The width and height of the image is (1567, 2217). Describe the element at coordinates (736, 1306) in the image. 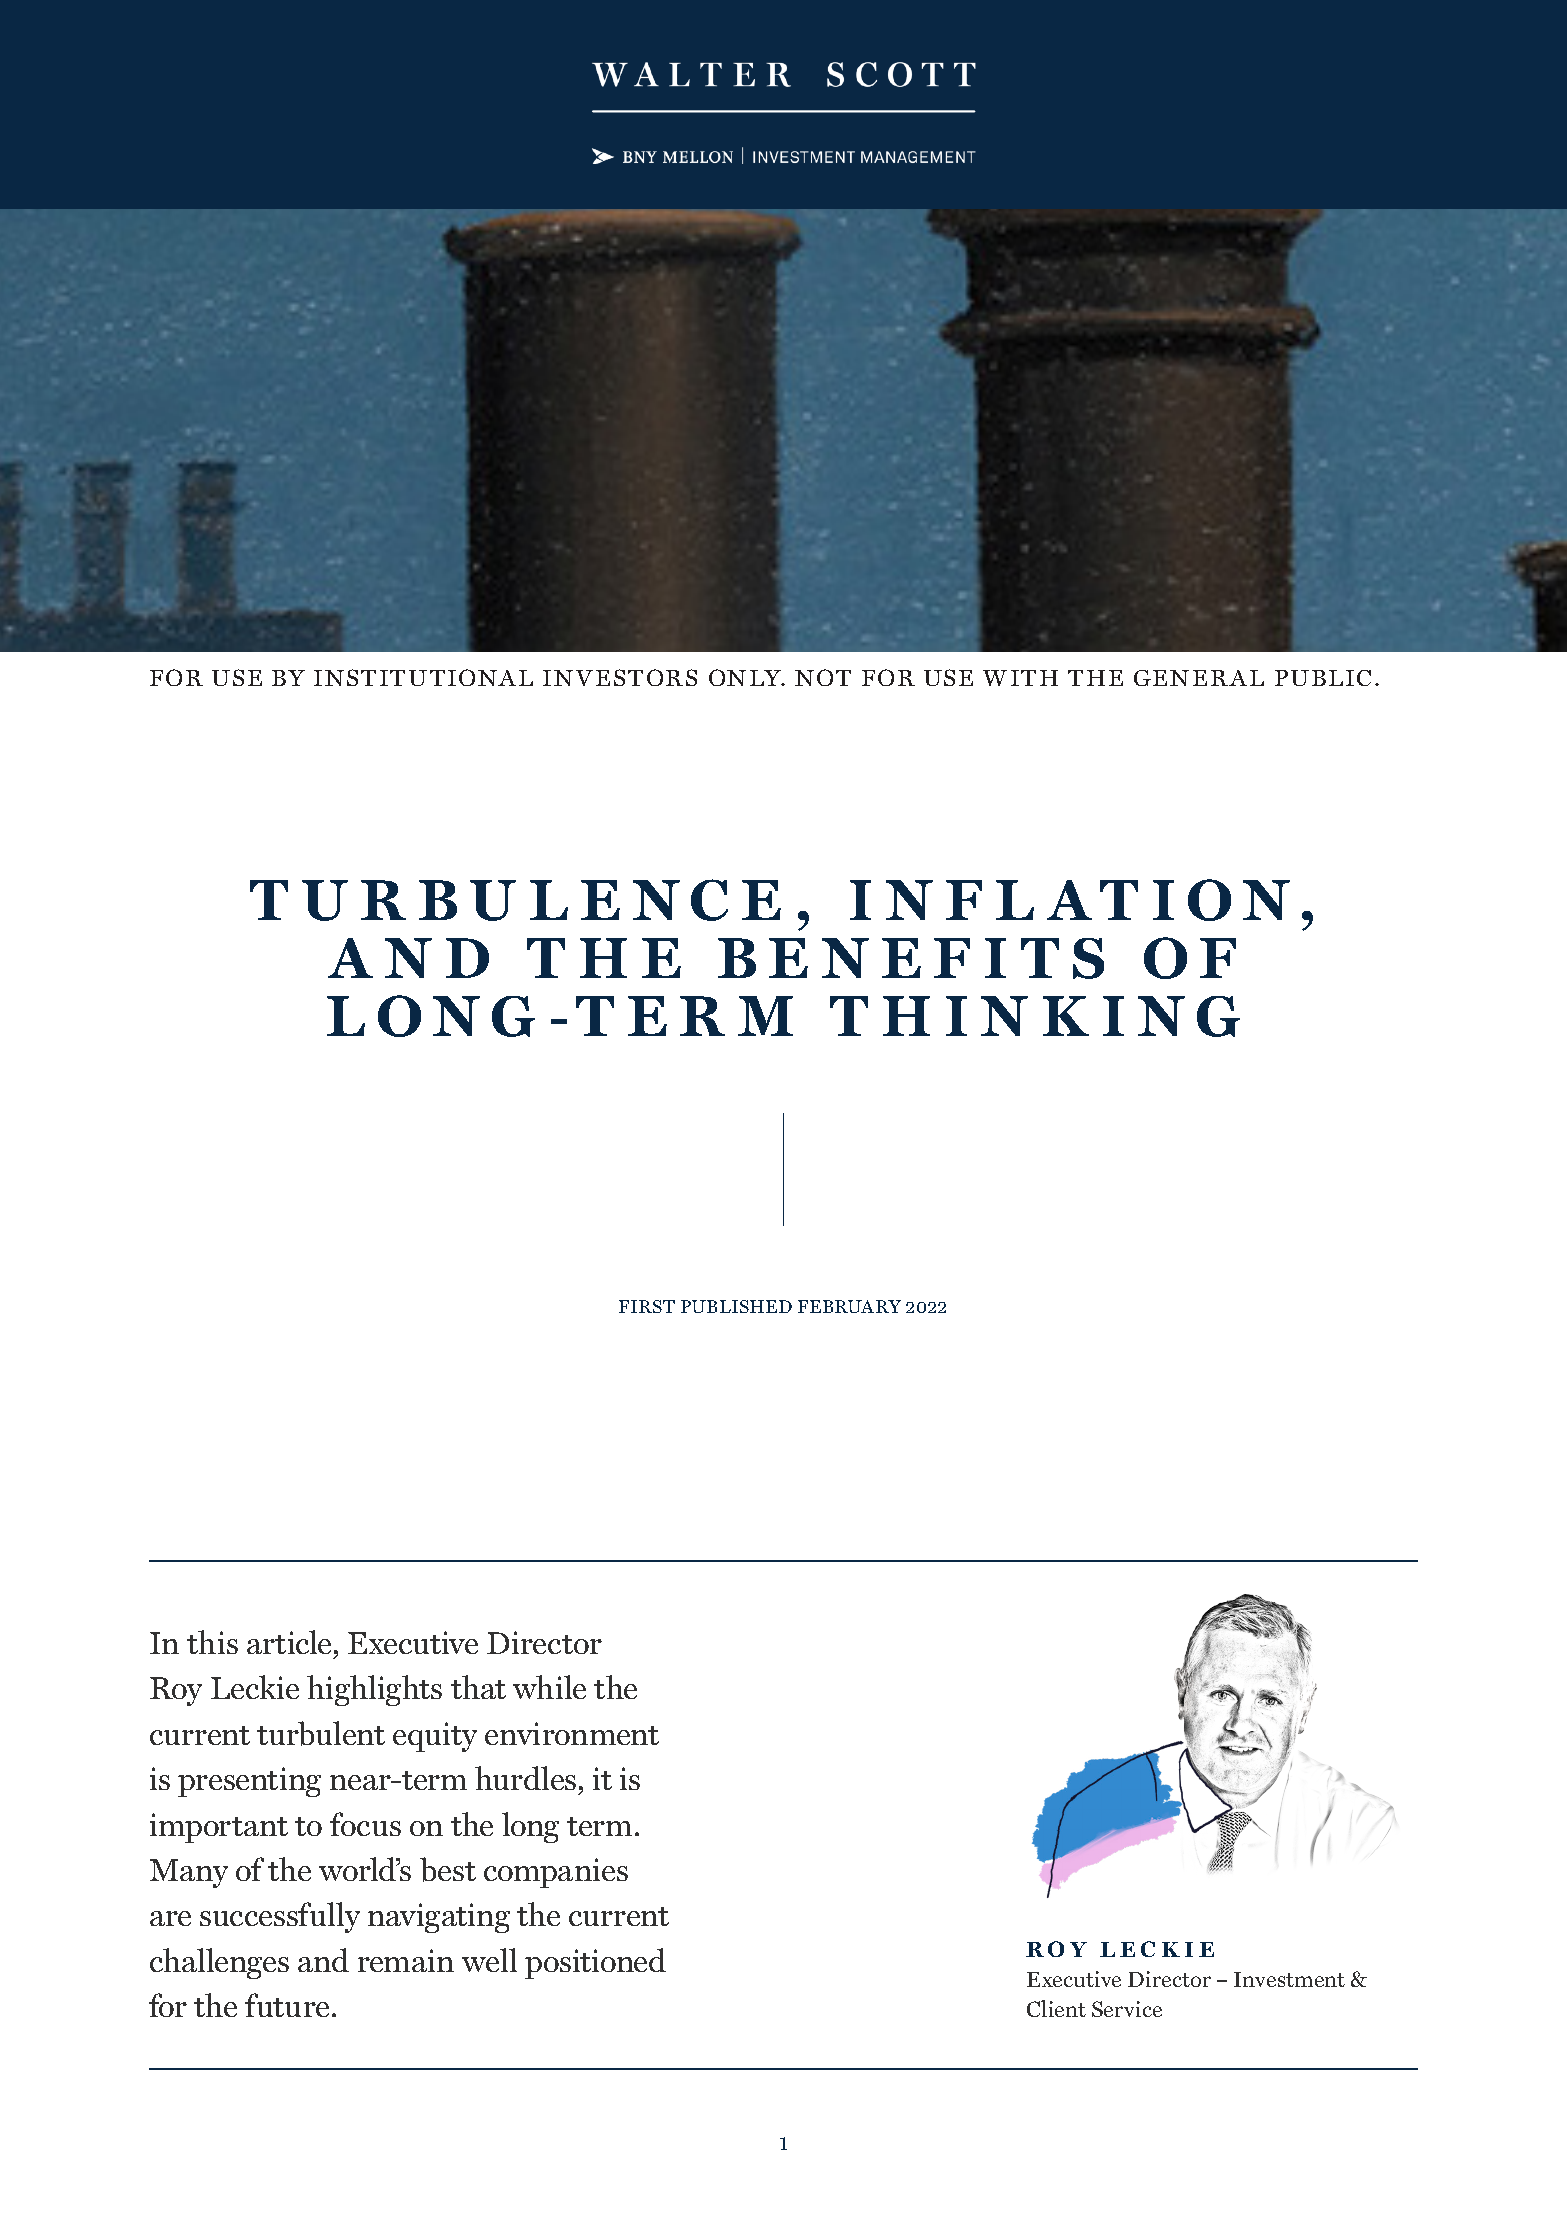

I see `PUBLISHED` at that location.
